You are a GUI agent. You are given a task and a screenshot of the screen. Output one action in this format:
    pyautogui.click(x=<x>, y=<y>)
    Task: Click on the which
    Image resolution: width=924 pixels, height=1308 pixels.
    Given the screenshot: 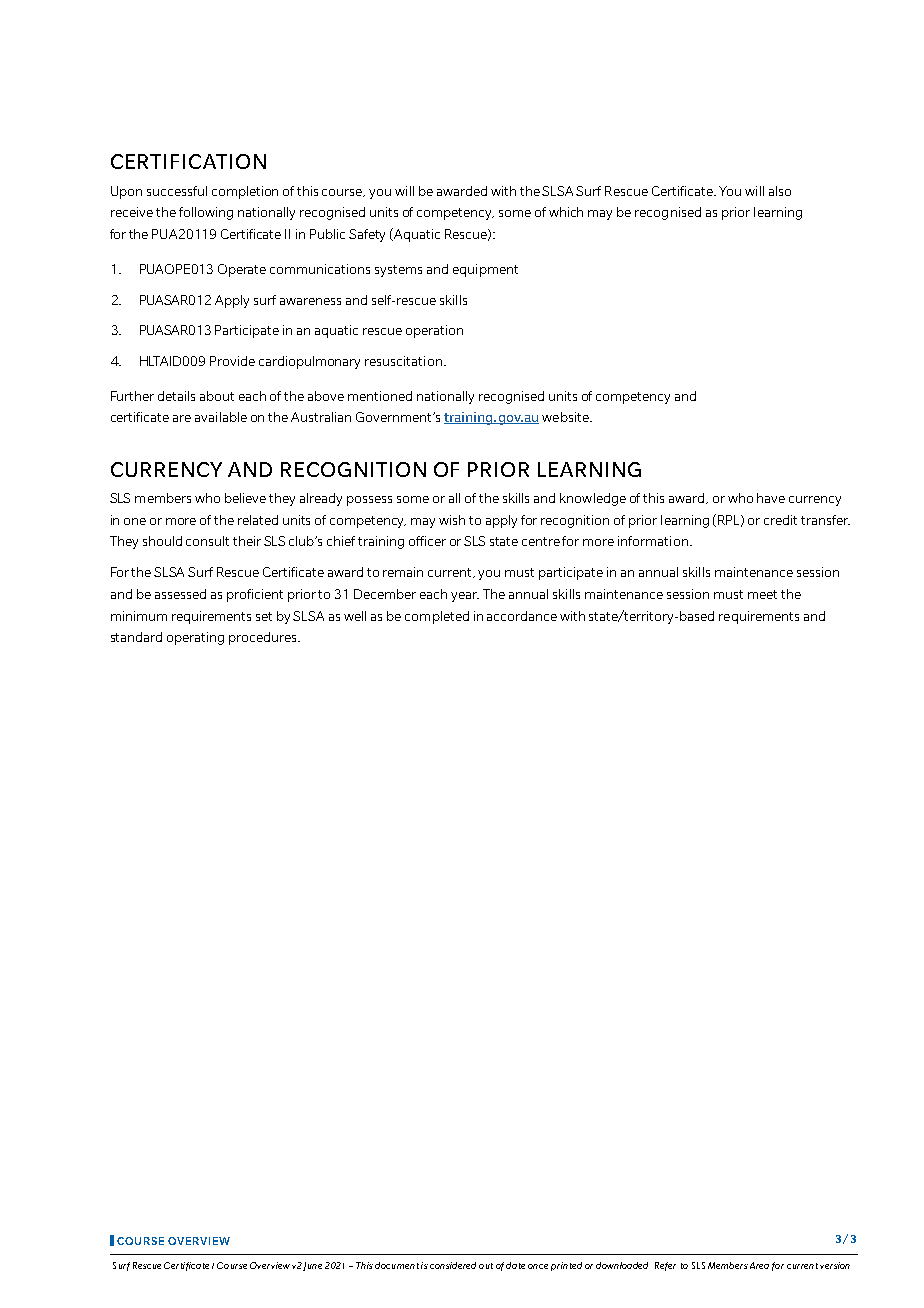 What is the action you would take?
    pyautogui.click(x=566, y=212)
